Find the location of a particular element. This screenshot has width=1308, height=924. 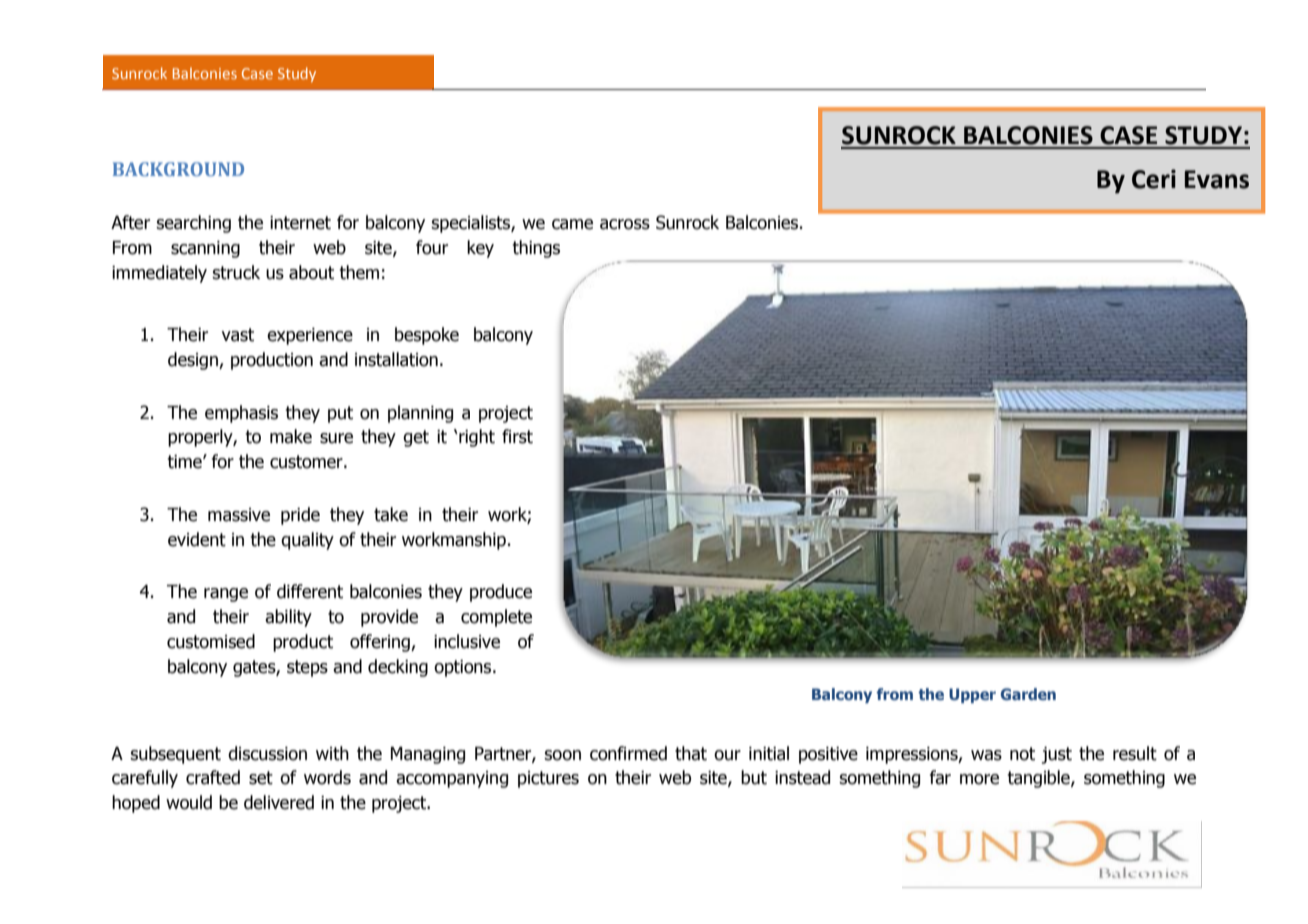

set is located at coordinates (261, 778).
